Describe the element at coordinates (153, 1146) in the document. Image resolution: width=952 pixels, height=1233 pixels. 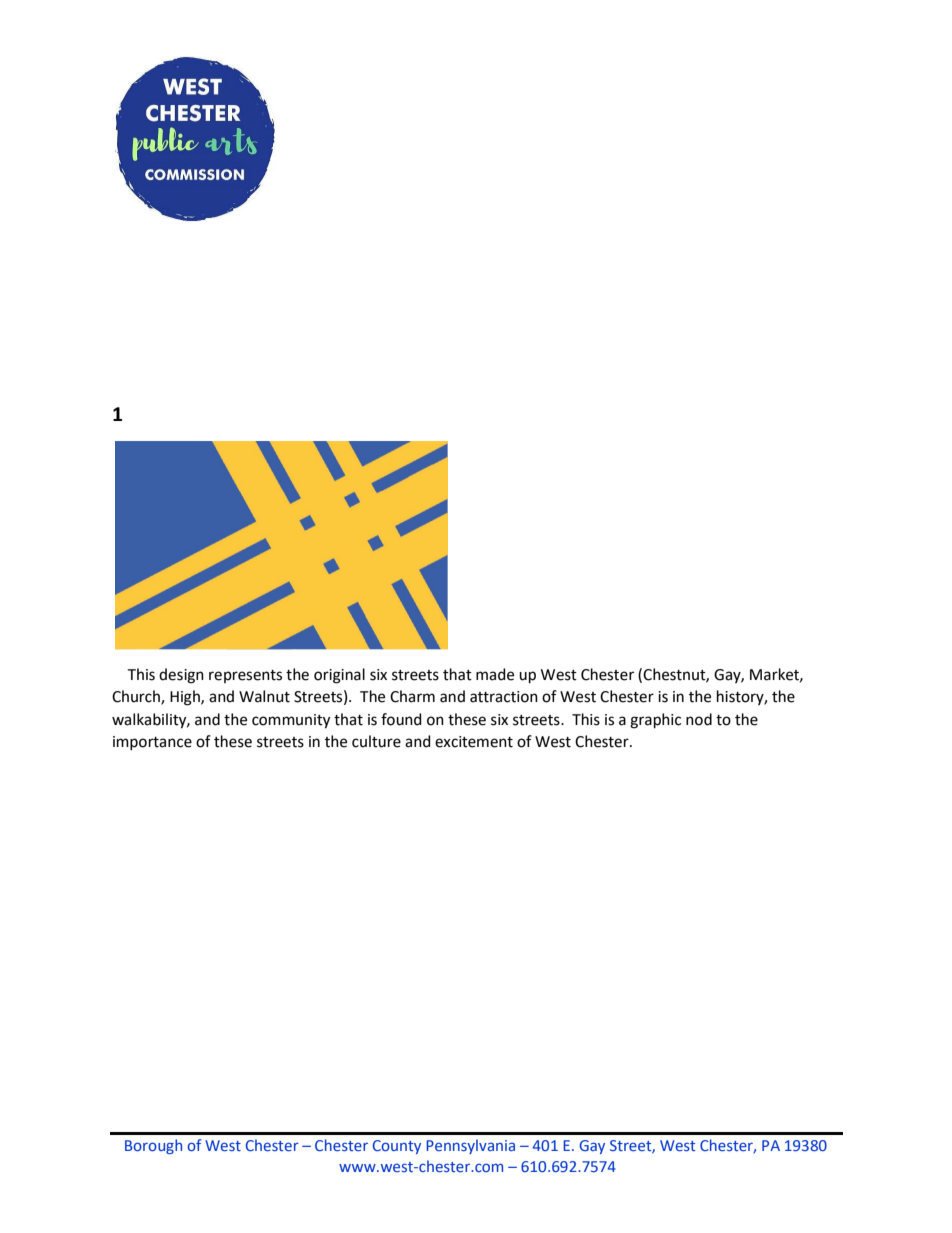
I see `Borough` at that location.
